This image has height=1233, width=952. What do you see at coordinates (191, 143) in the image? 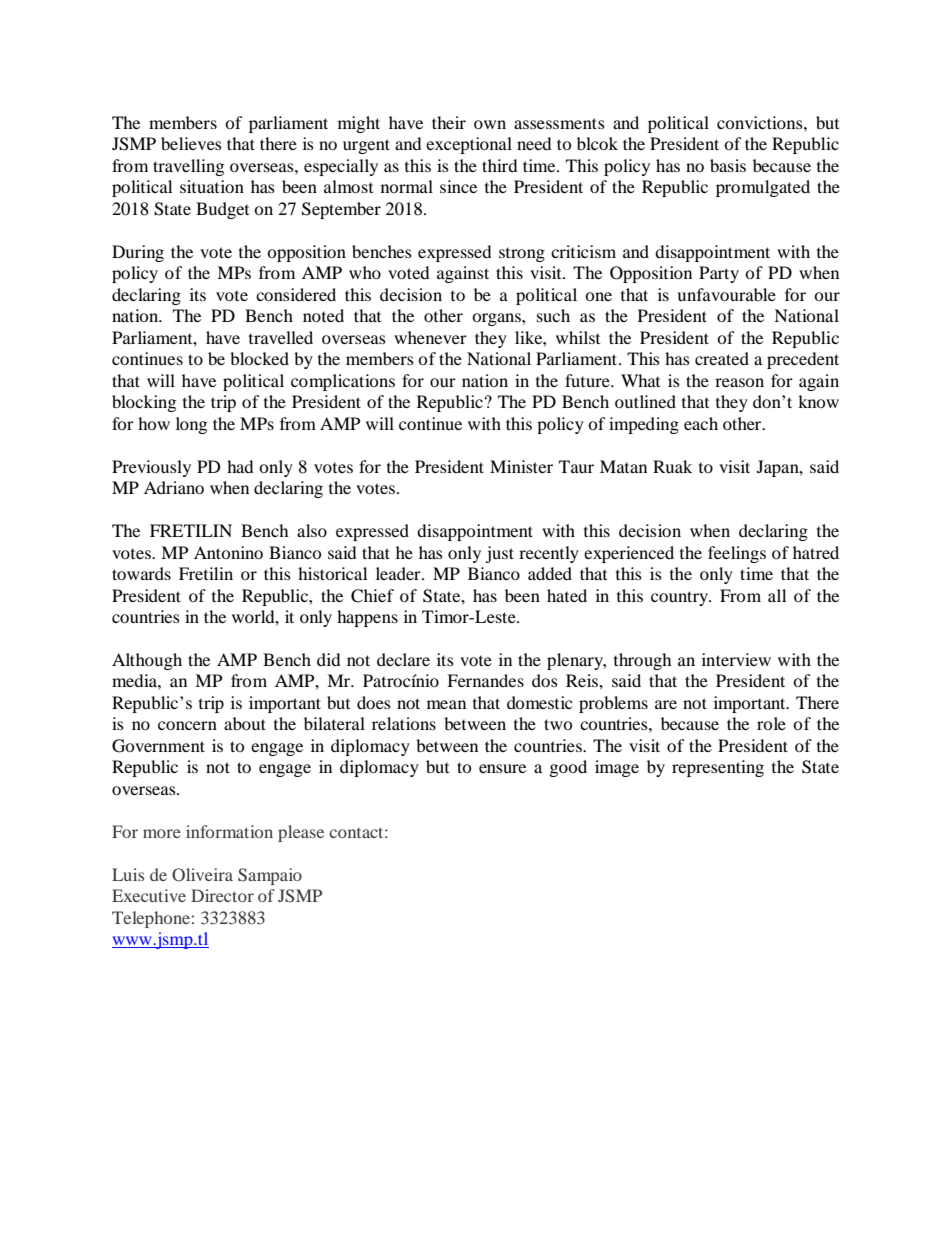
I see `believes` at bounding box center [191, 143].
